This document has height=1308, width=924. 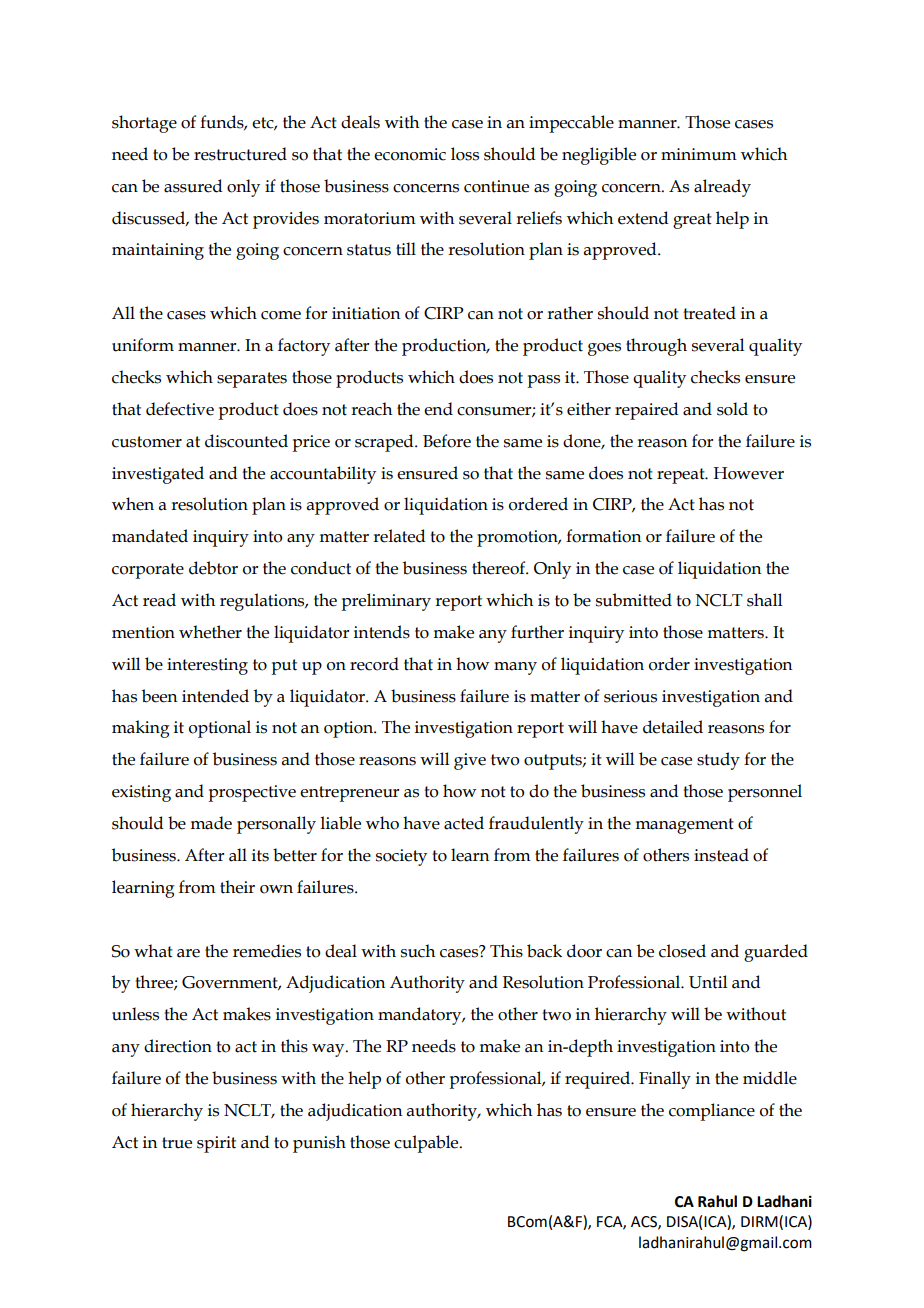 I want to click on spirit, so click(x=216, y=1144).
